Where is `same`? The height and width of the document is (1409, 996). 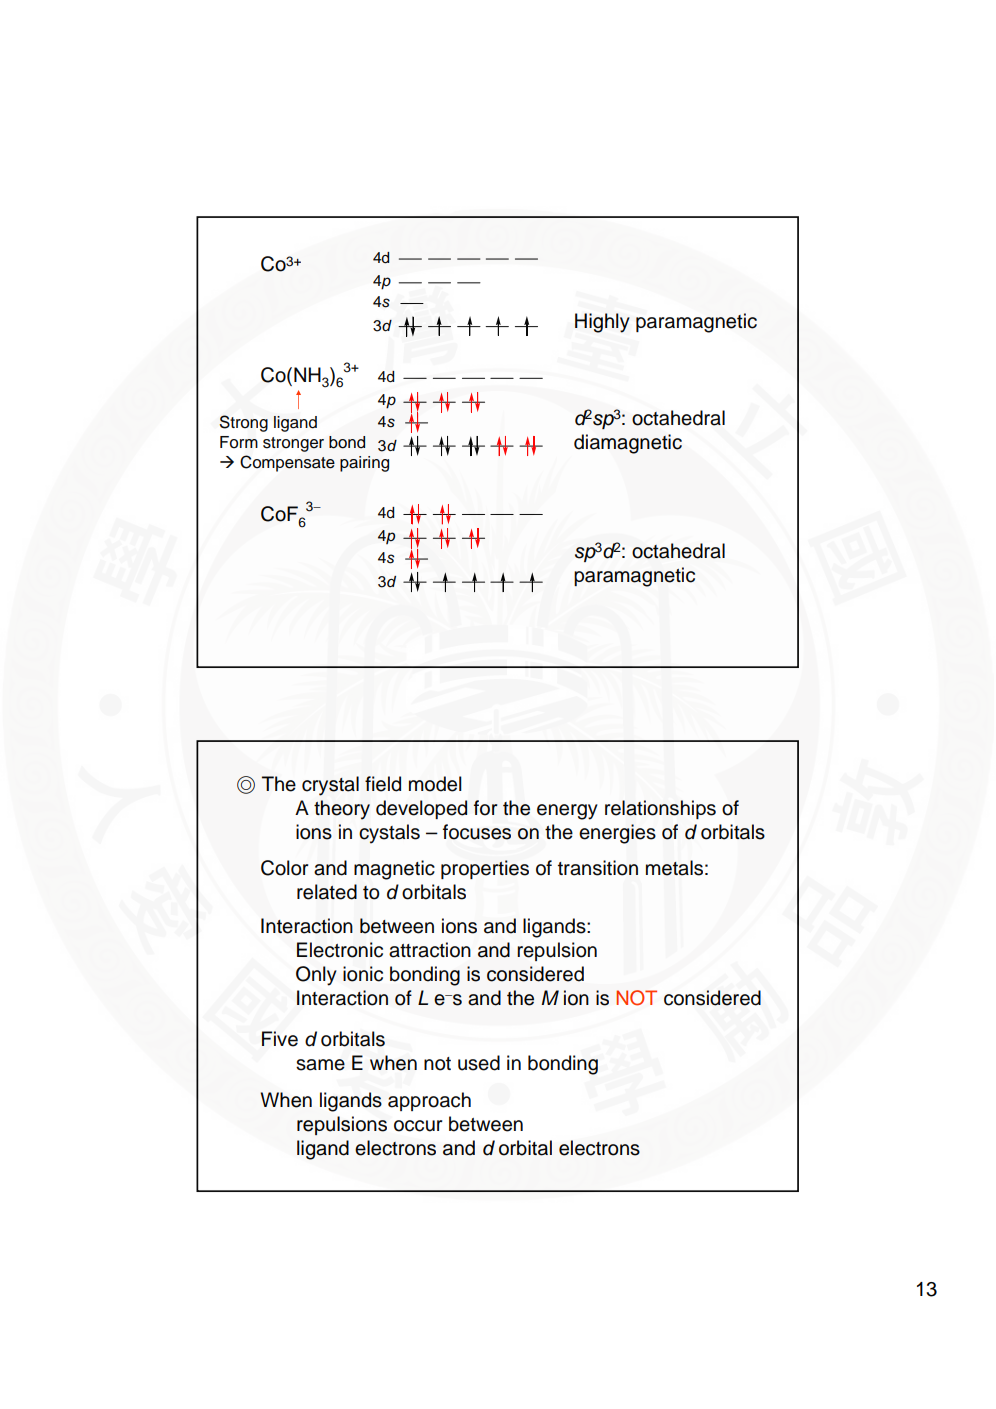
same is located at coordinates (320, 1065).
